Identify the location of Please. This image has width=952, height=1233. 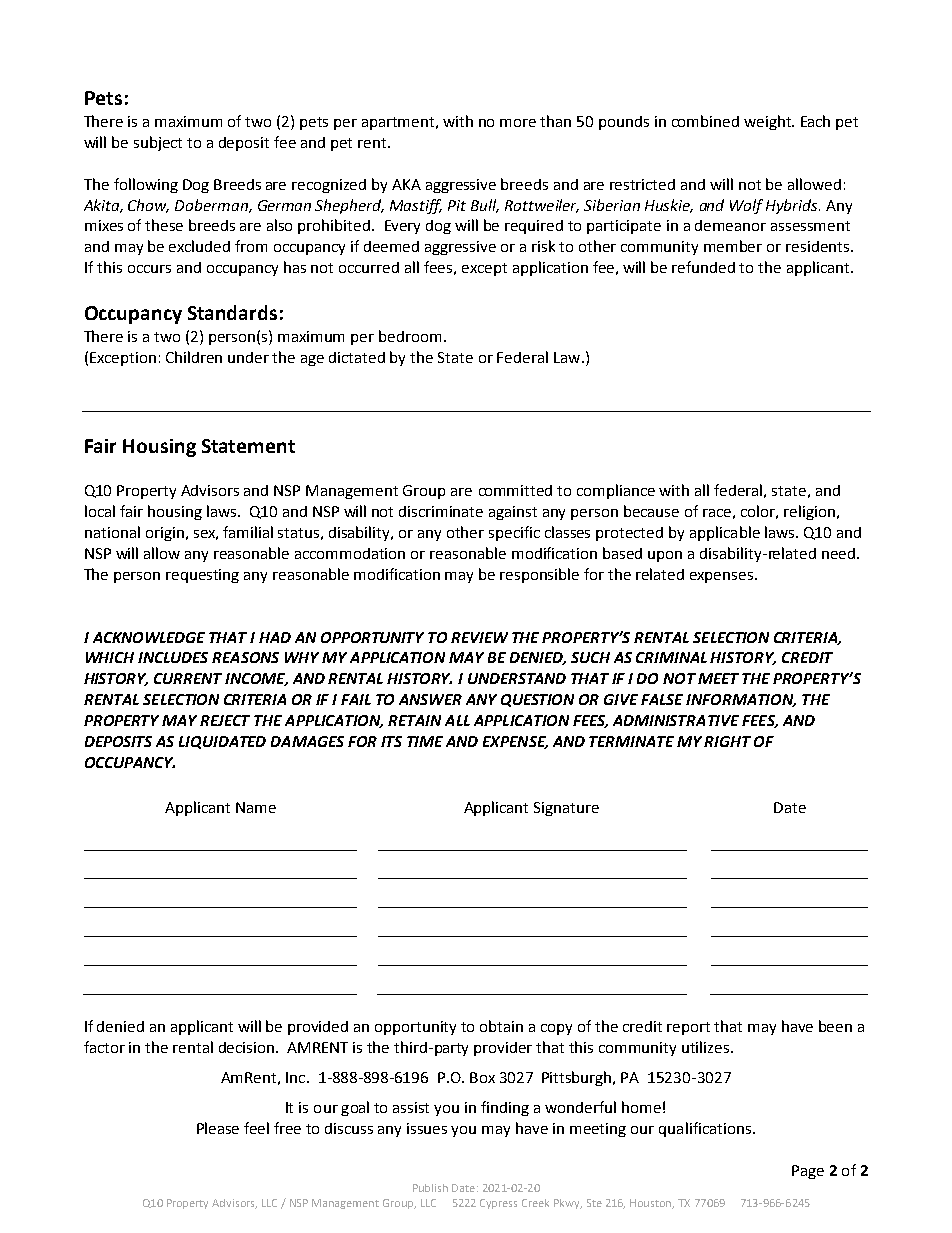
(218, 1128).
